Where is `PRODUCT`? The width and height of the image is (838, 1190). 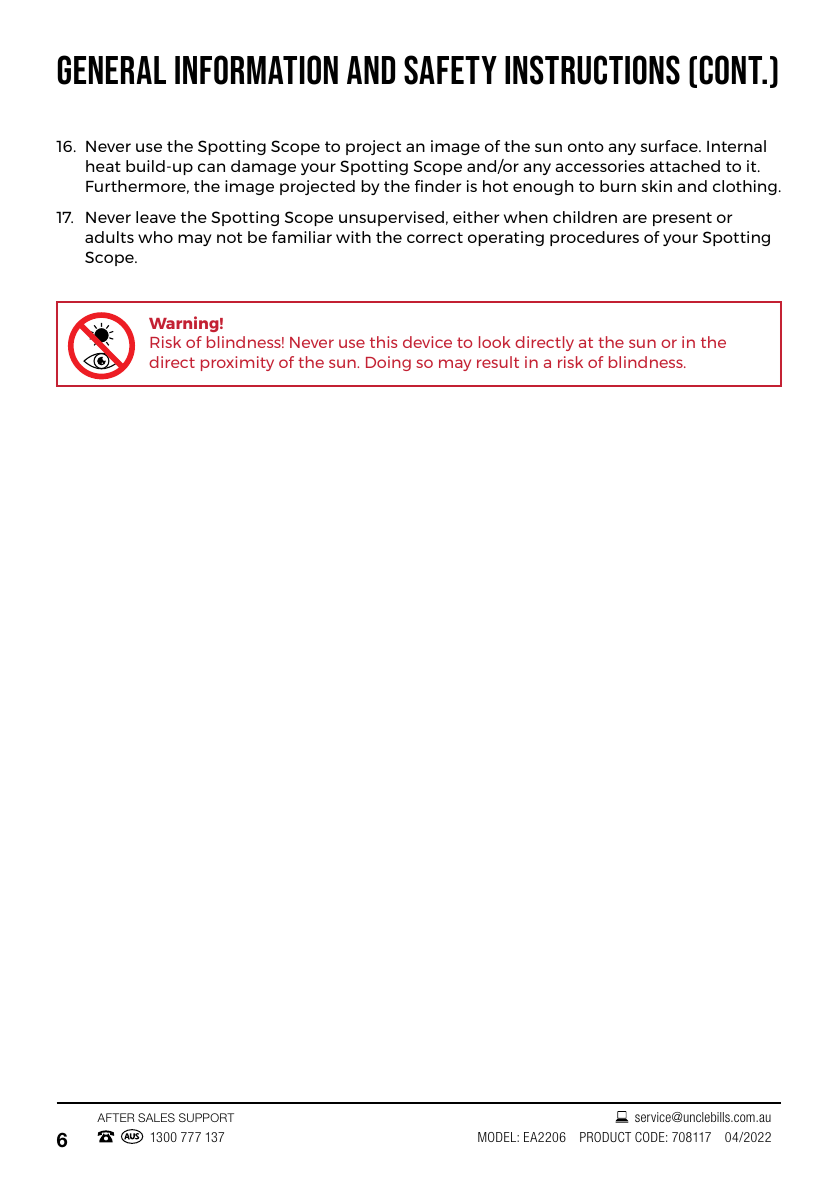
PRODUCT is located at coordinates (605, 1137).
